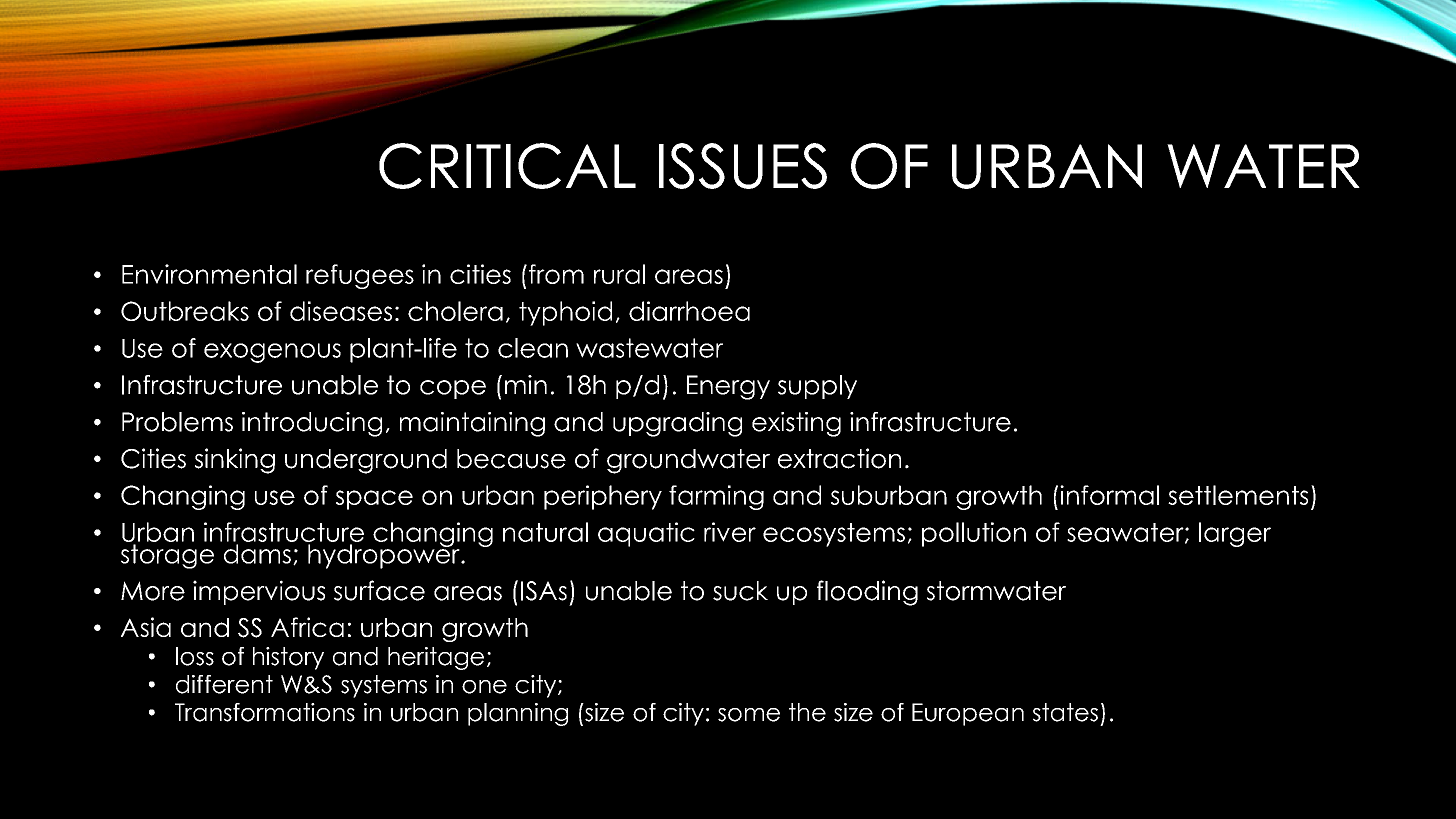 Image resolution: width=1456 pixels, height=819 pixels. Describe the element at coordinates (265, 712) in the image. I see `Transformations` at that location.
